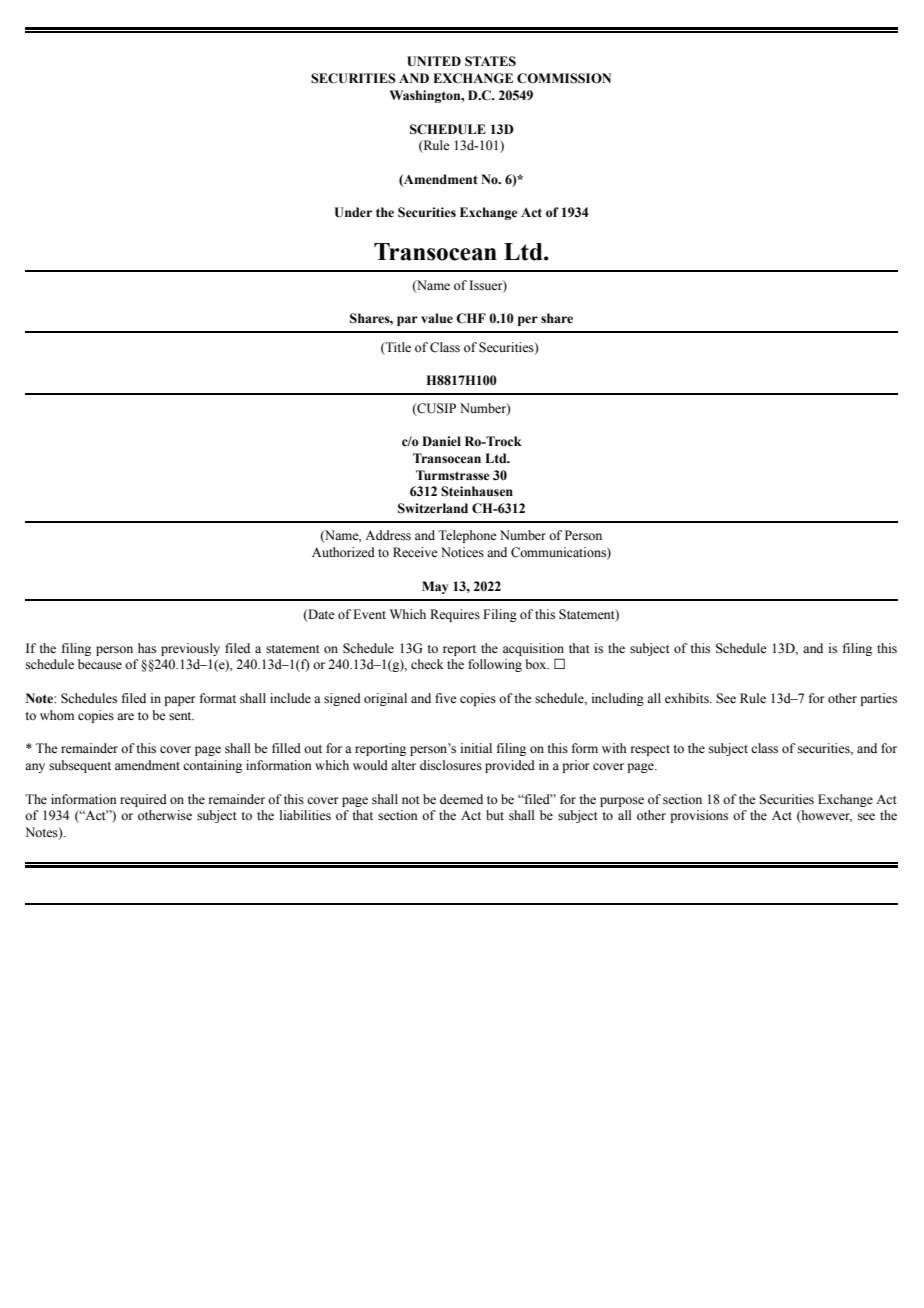  Describe the element at coordinates (147, 648) in the page. I see `has` at that location.
